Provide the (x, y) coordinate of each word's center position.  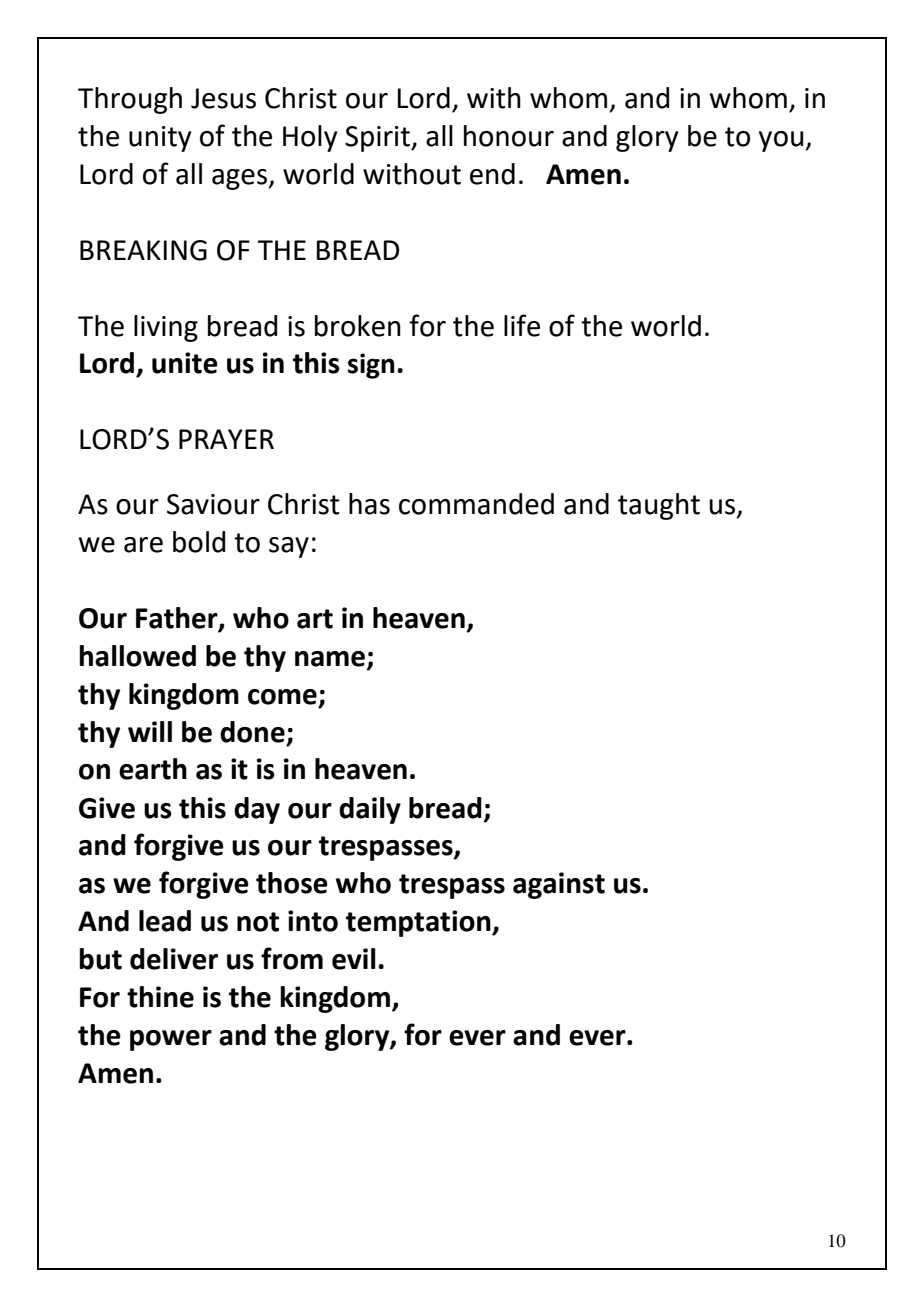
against (559, 885)
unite (185, 363)
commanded (476, 504)
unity (160, 139)
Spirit (378, 139)
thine (160, 997)
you (782, 141)
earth (153, 769)
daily (370, 810)
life (522, 325)
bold (199, 542)
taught (659, 506)
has (369, 504)
